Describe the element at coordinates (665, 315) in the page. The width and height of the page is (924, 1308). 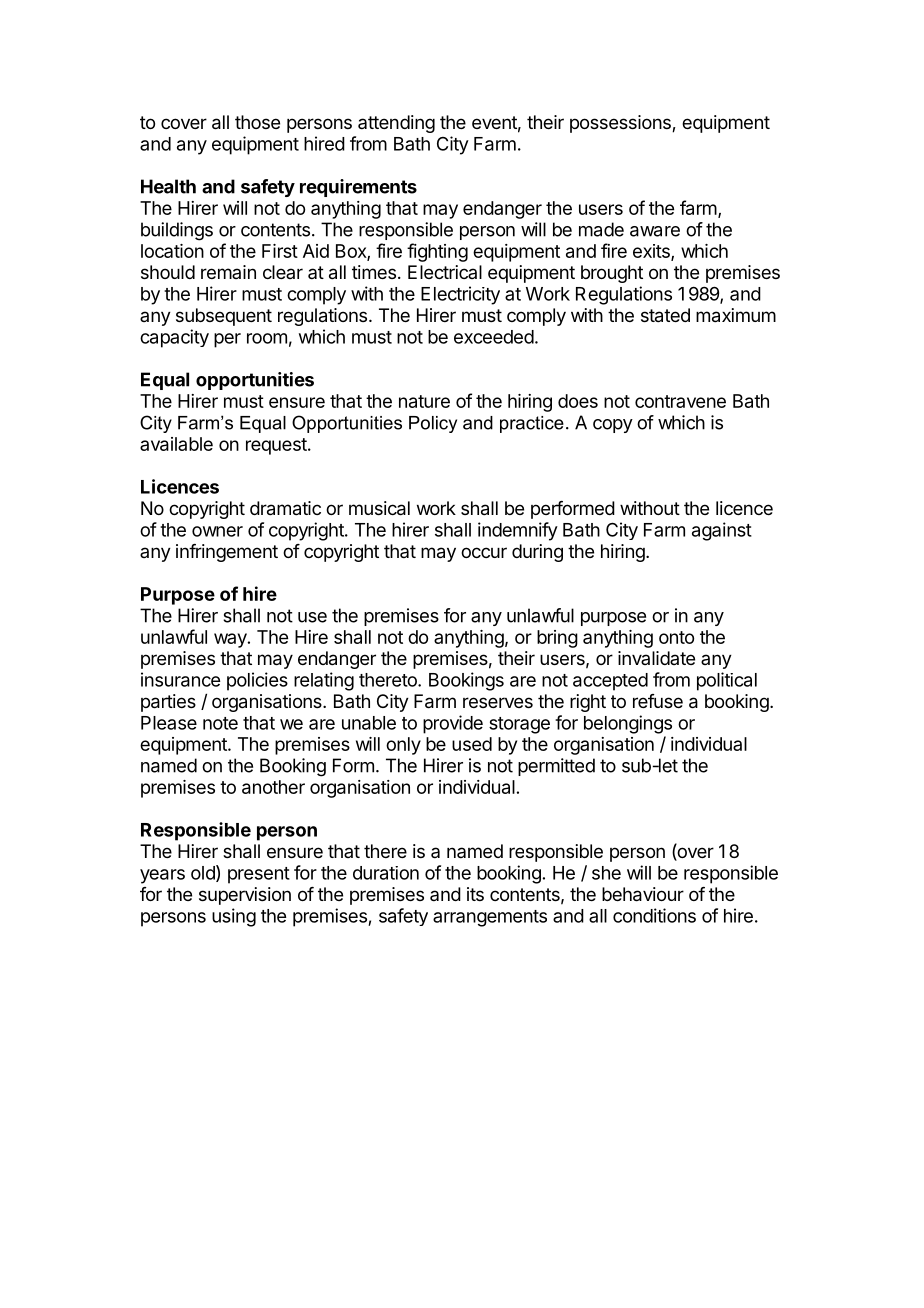
I see `stated` at that location.
